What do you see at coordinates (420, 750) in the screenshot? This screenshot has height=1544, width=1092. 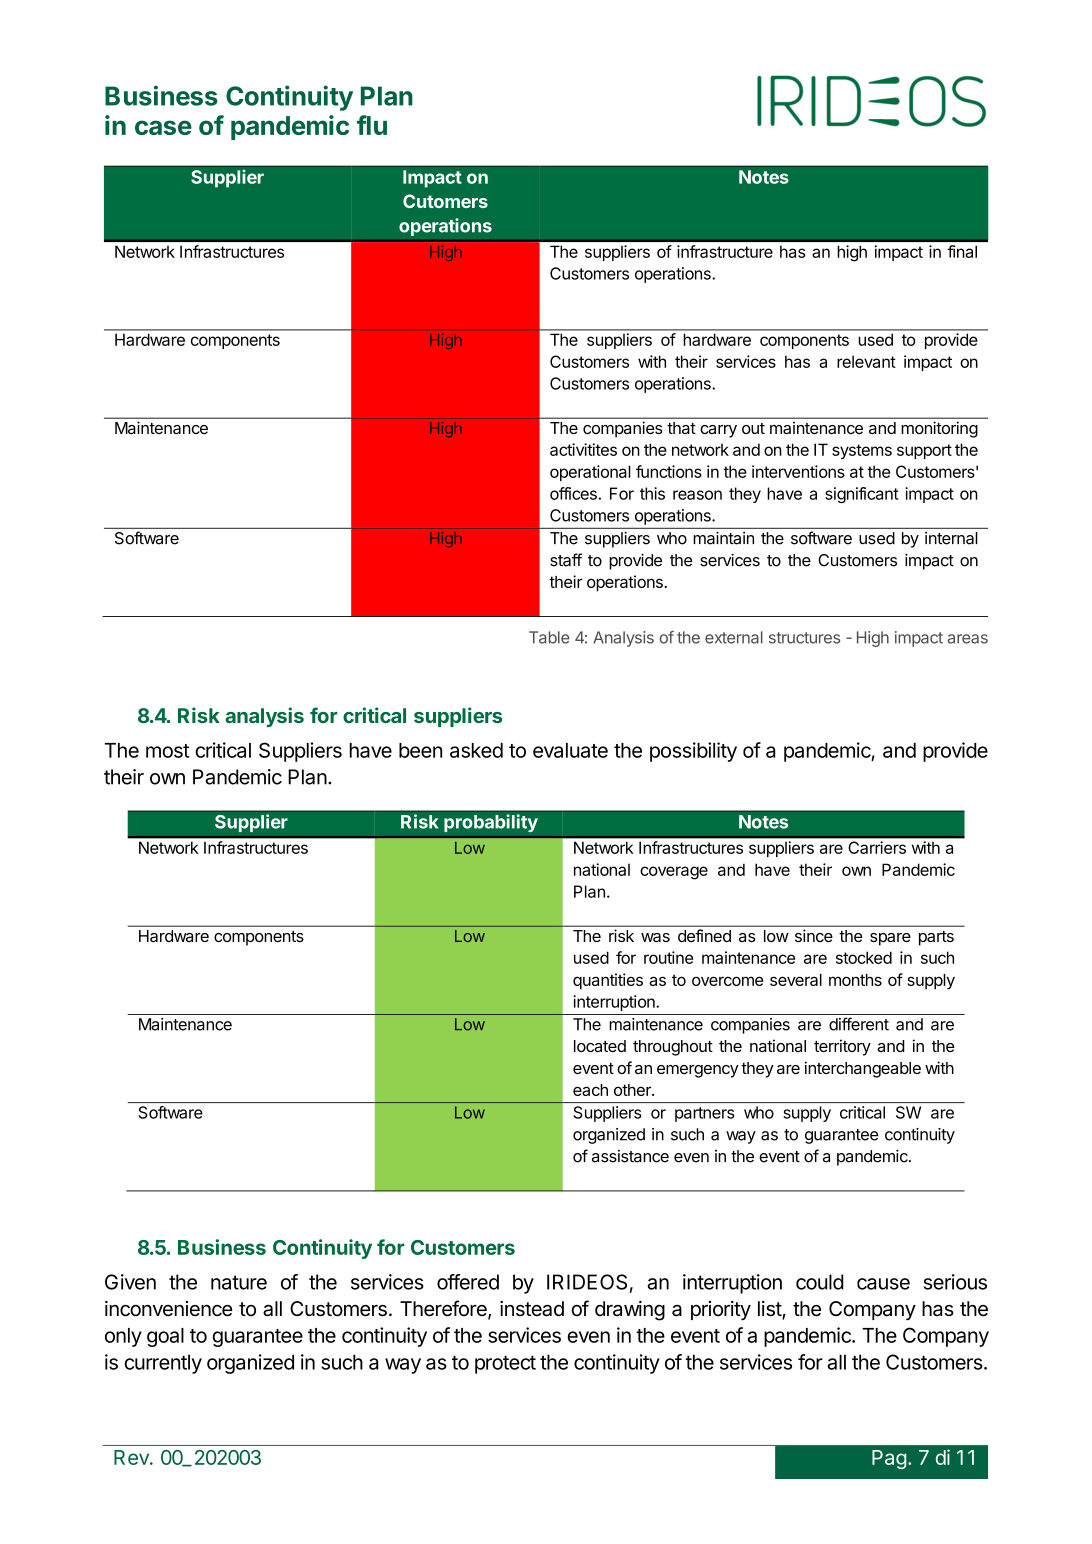 I see `been` at bounding box center [420, 750].
